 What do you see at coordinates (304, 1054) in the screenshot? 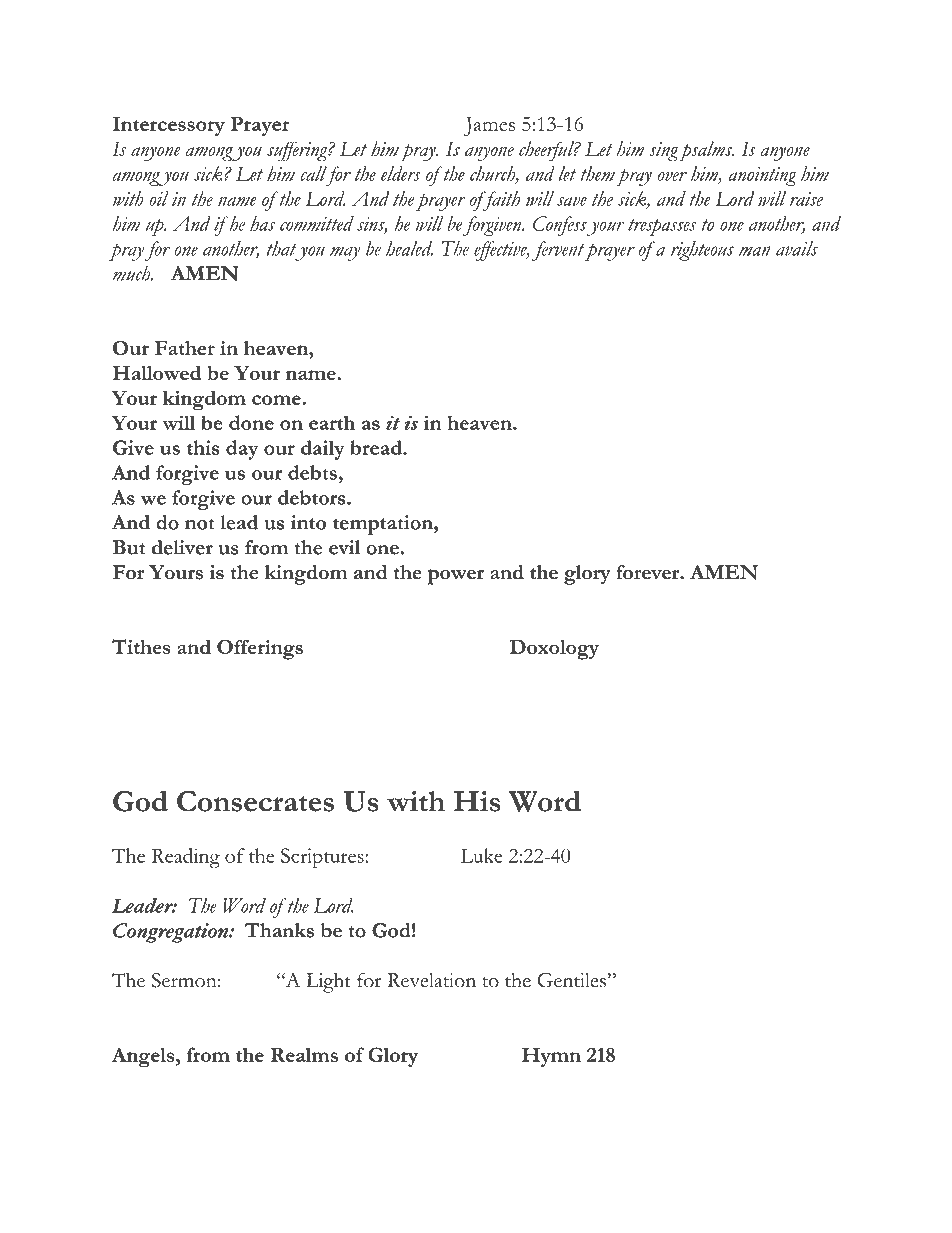
I see `Realms` at bounding box center [304, 1054].
